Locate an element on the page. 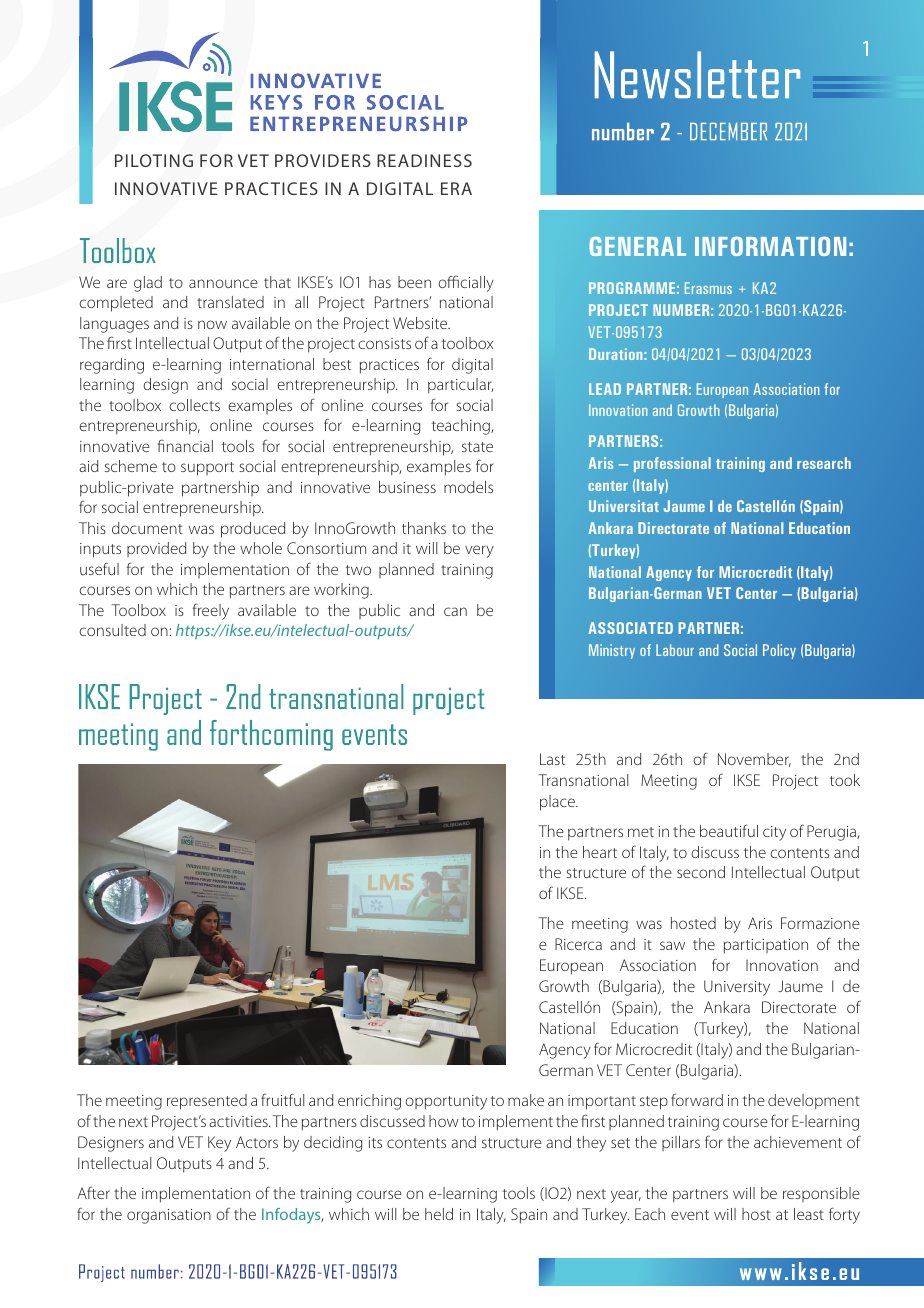 The width and height of the document is (924, 1308). PILOTING is located at coordinates (154, 160).
